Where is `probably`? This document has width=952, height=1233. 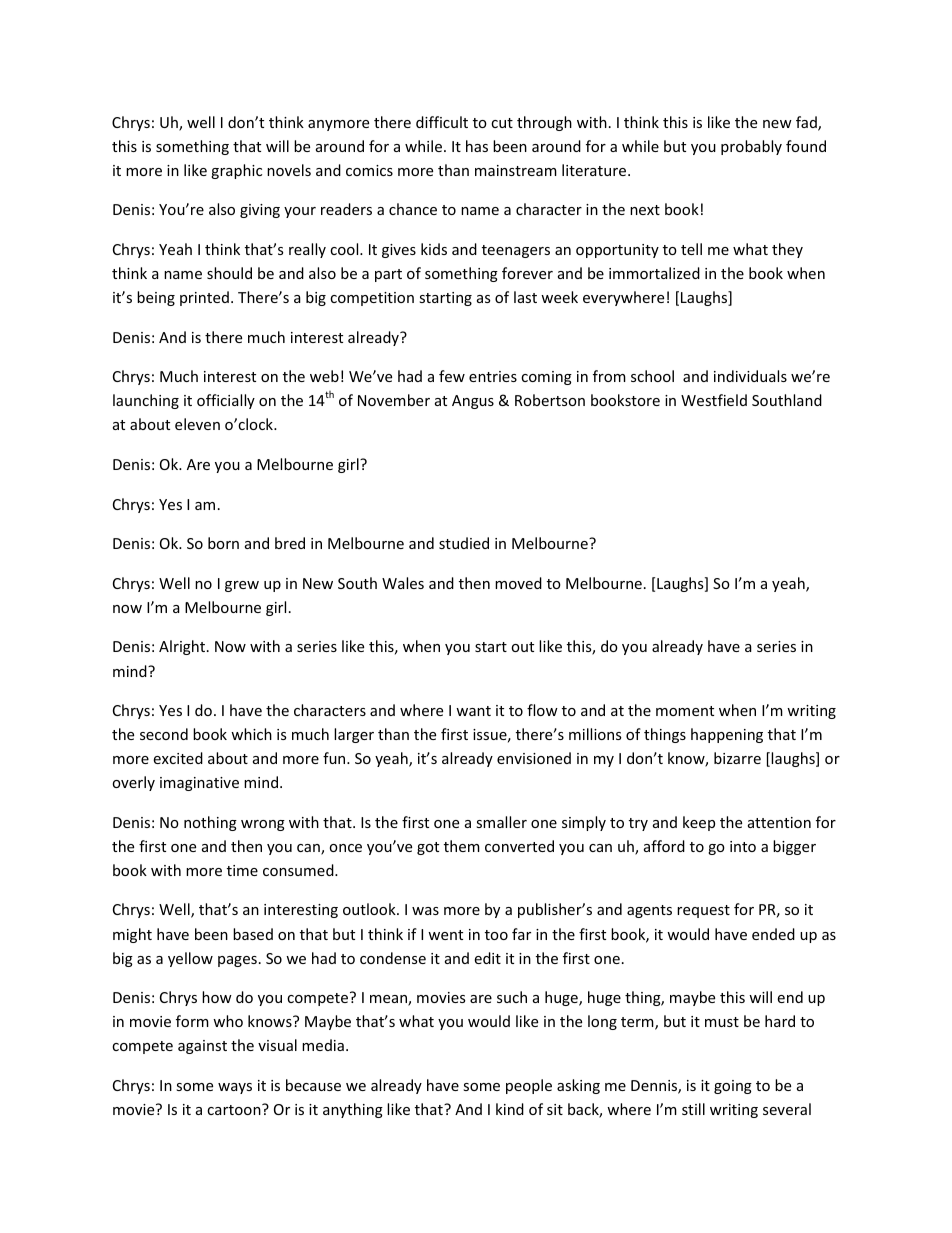 probably is located at coordinates (751, 147).
